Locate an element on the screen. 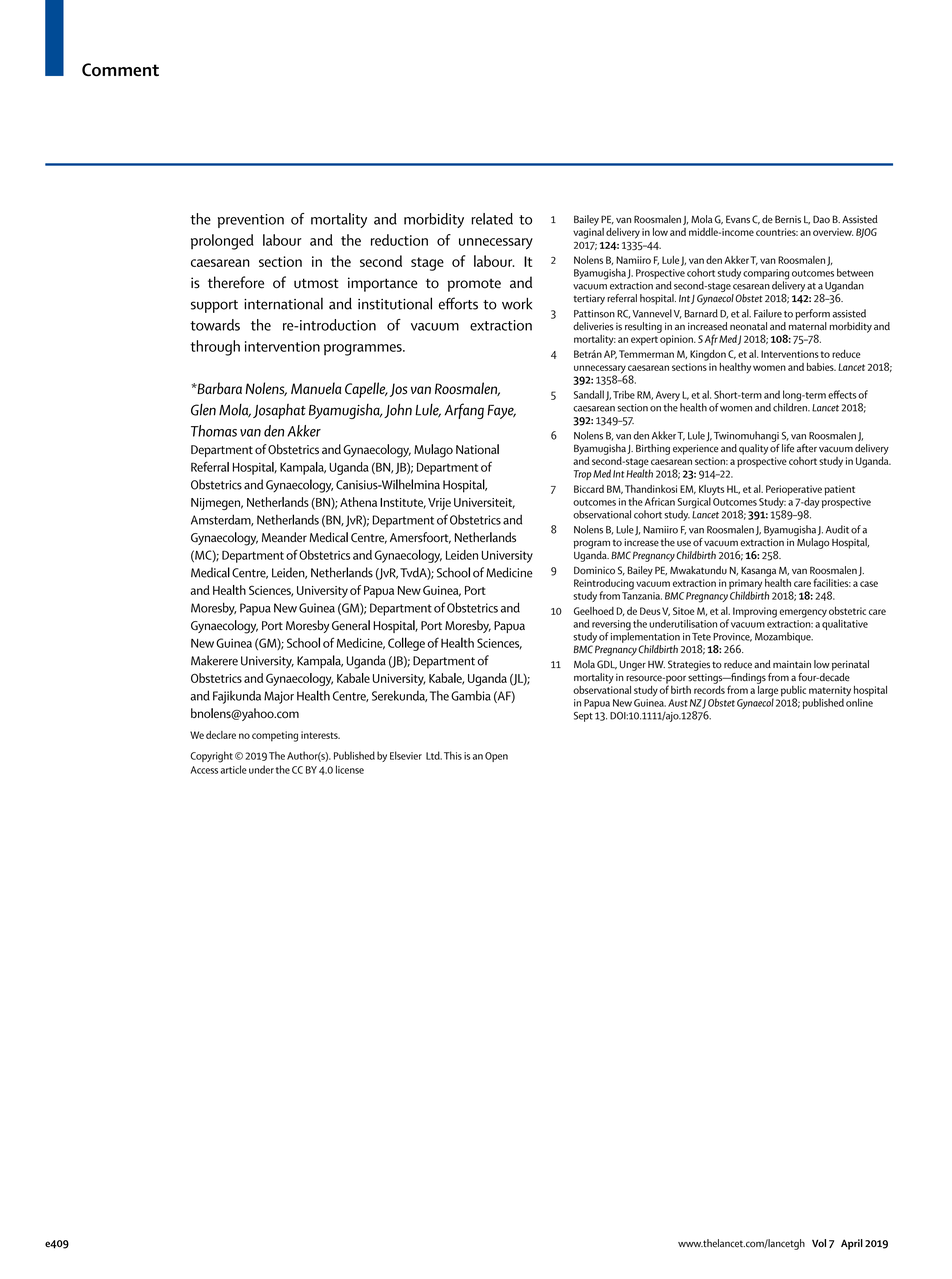  Major is located at coordinates (279, 697).
